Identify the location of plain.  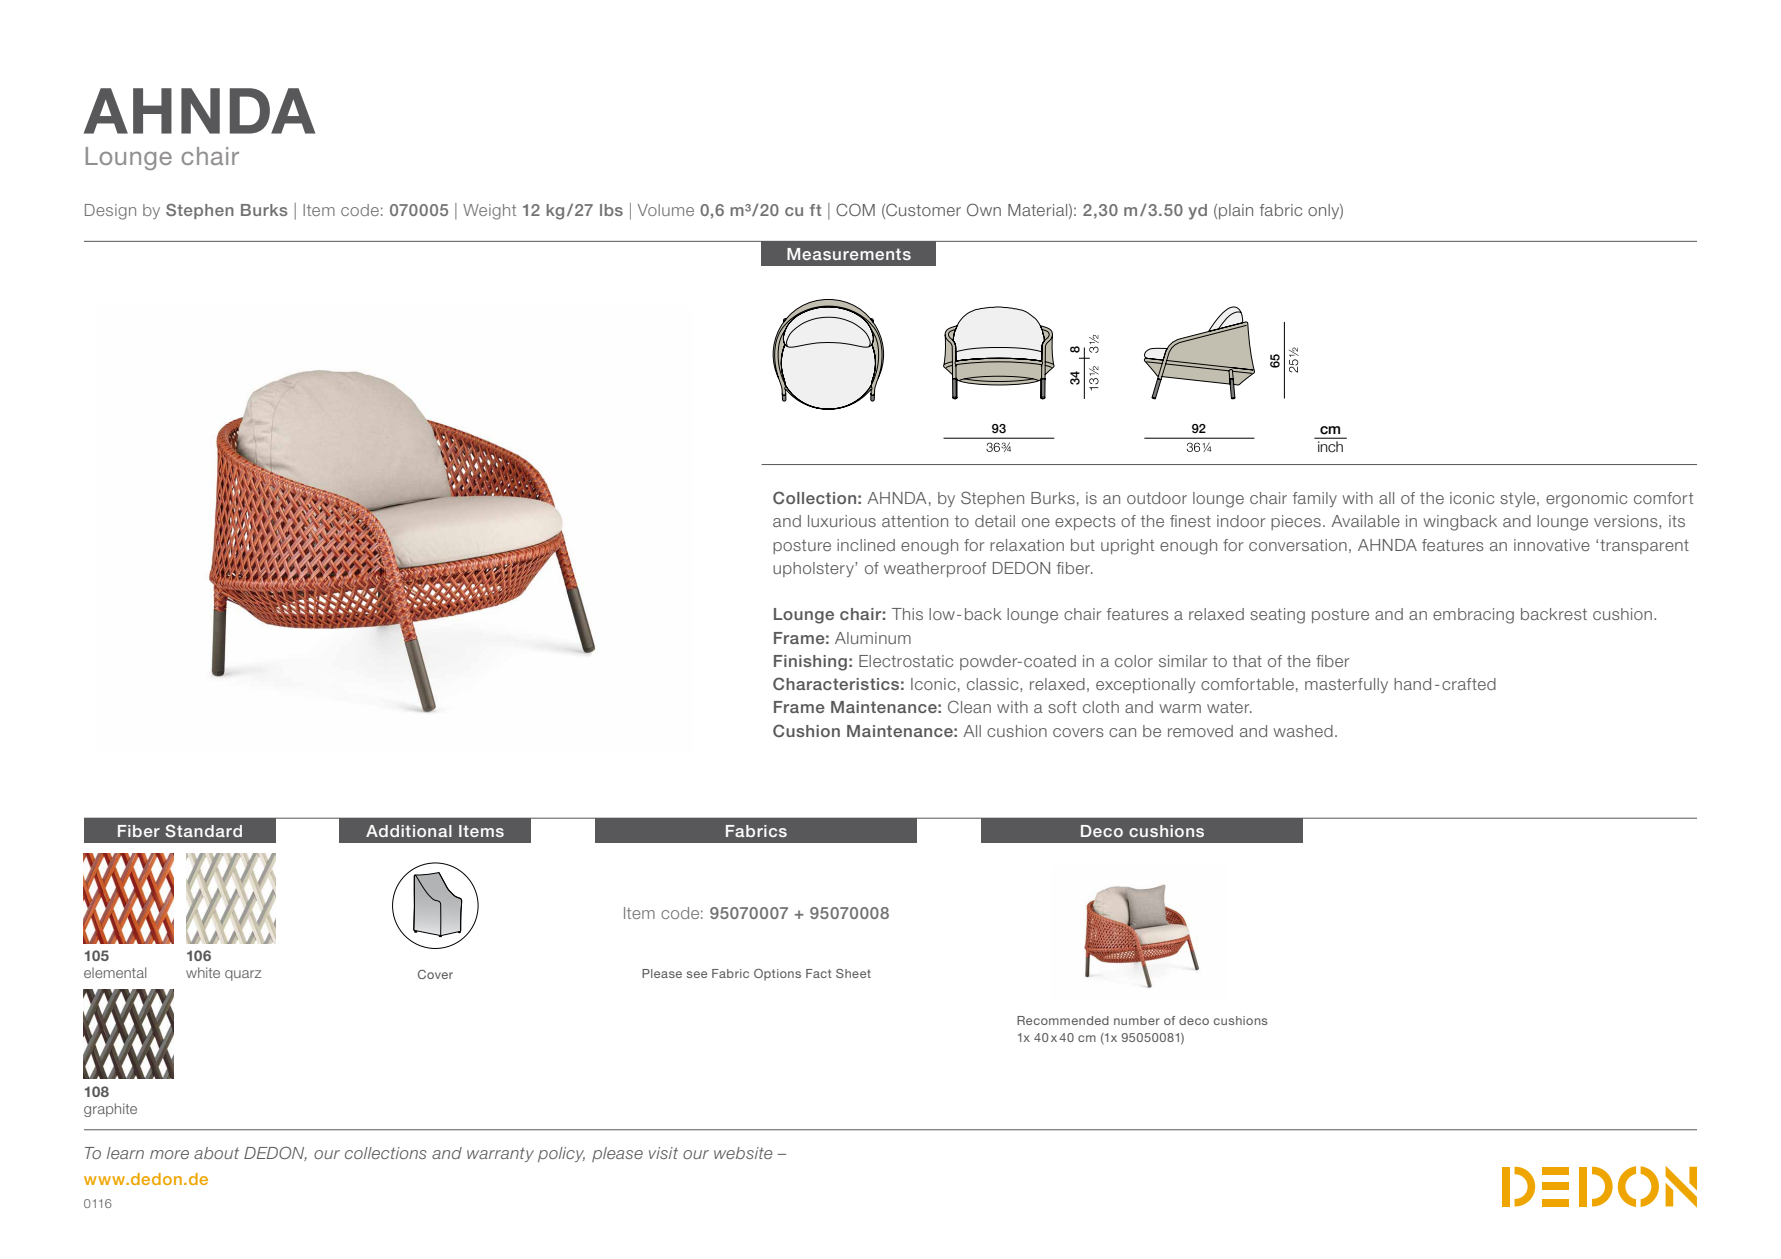
(1236, 211).
